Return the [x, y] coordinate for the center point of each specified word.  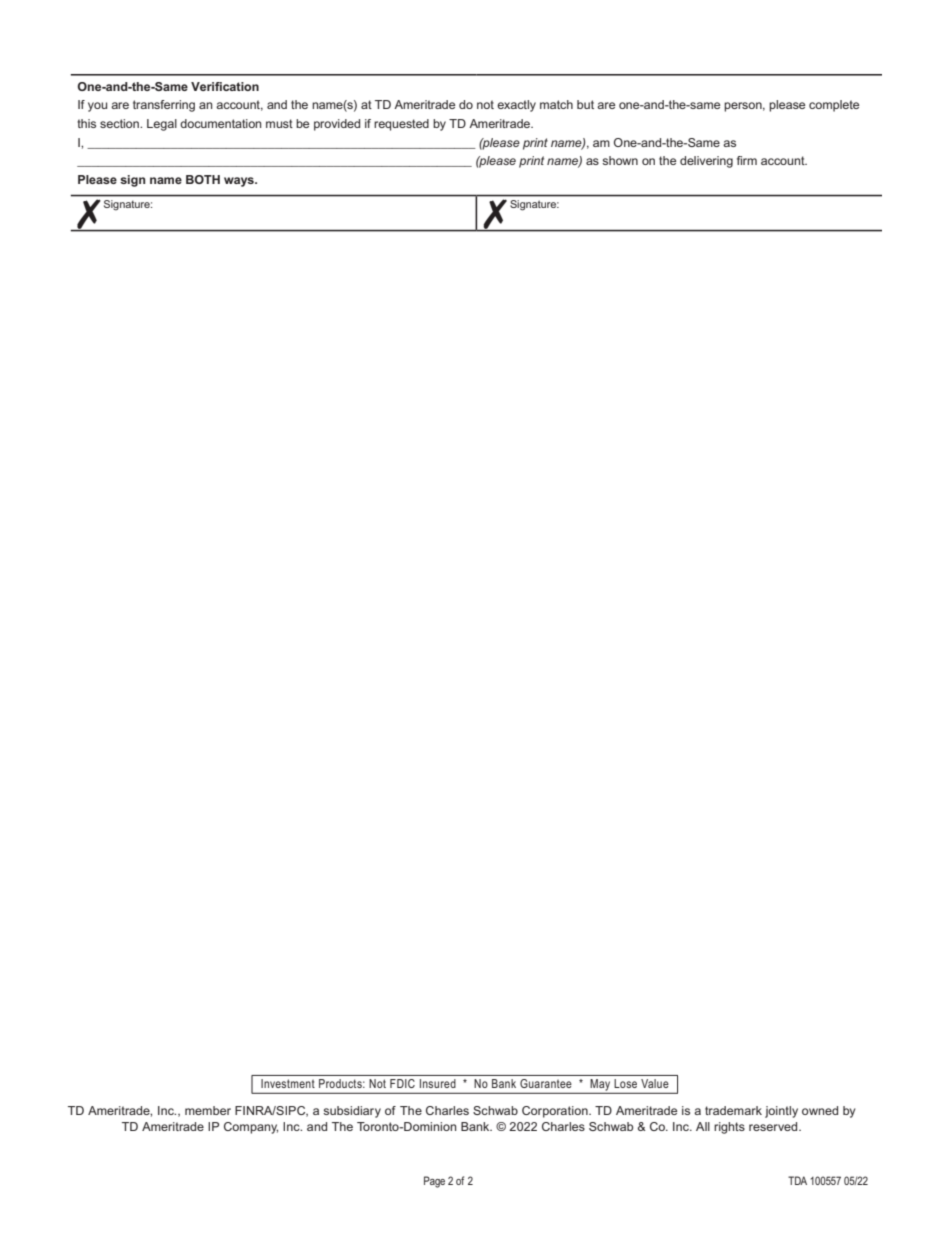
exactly [516, 106]
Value [654, 1083]
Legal [162, 125]
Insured [438, 1083]
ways [240, 182]
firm [747, 160]
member [208, 1110]
